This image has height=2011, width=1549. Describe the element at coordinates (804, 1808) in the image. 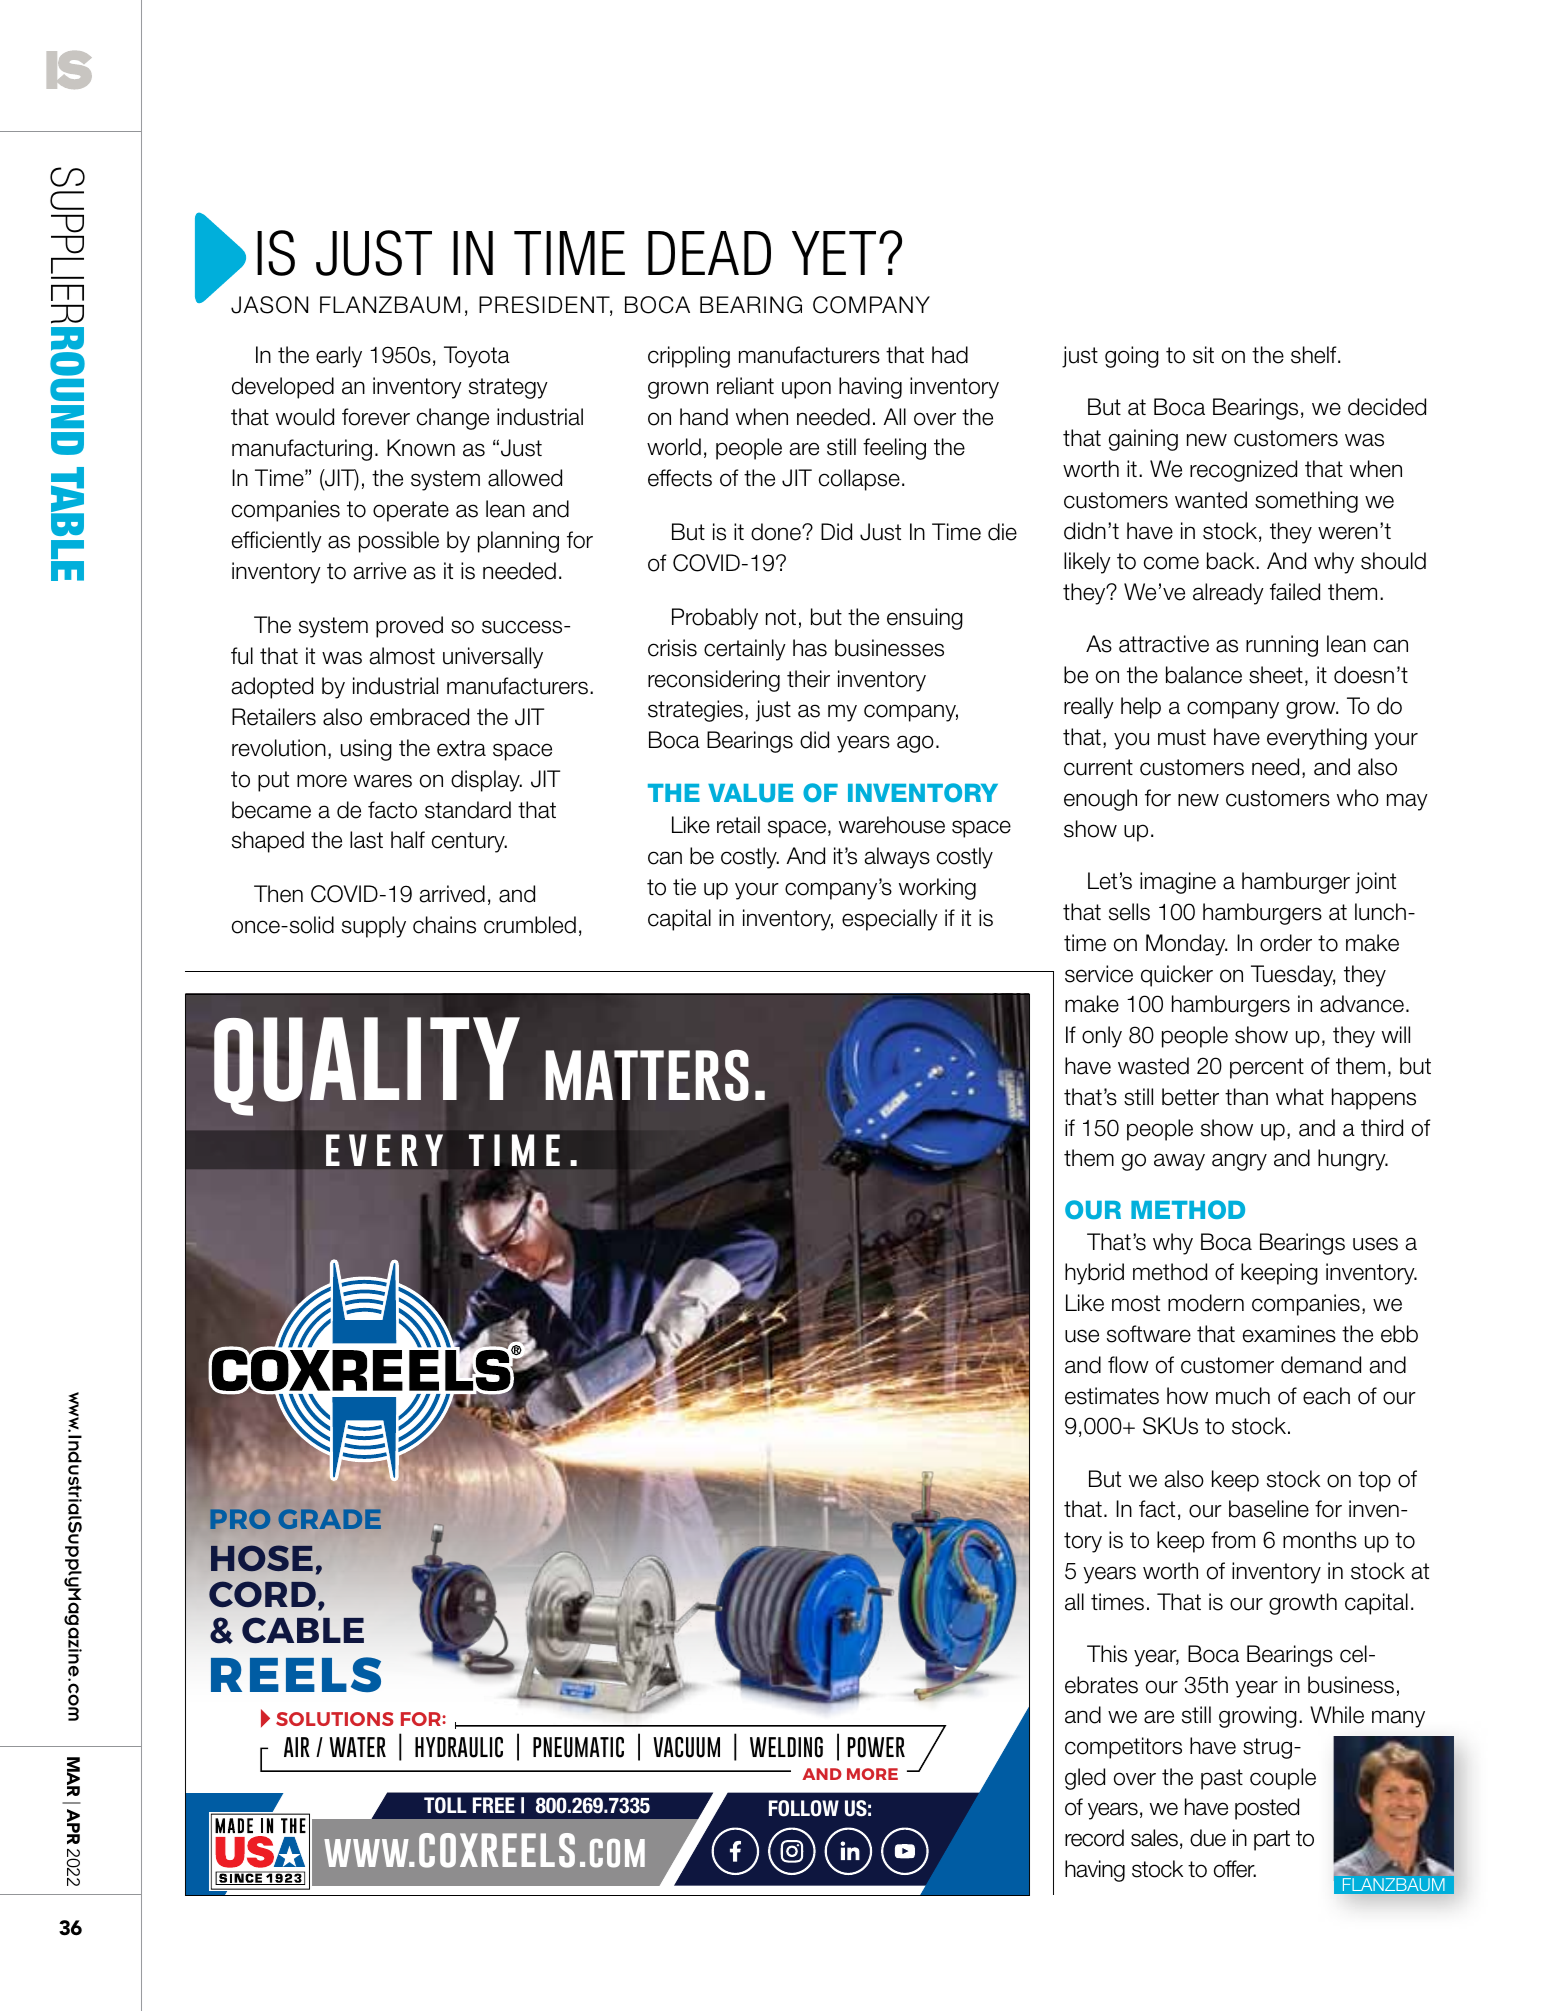

I see `FOLLOW` at that location.
